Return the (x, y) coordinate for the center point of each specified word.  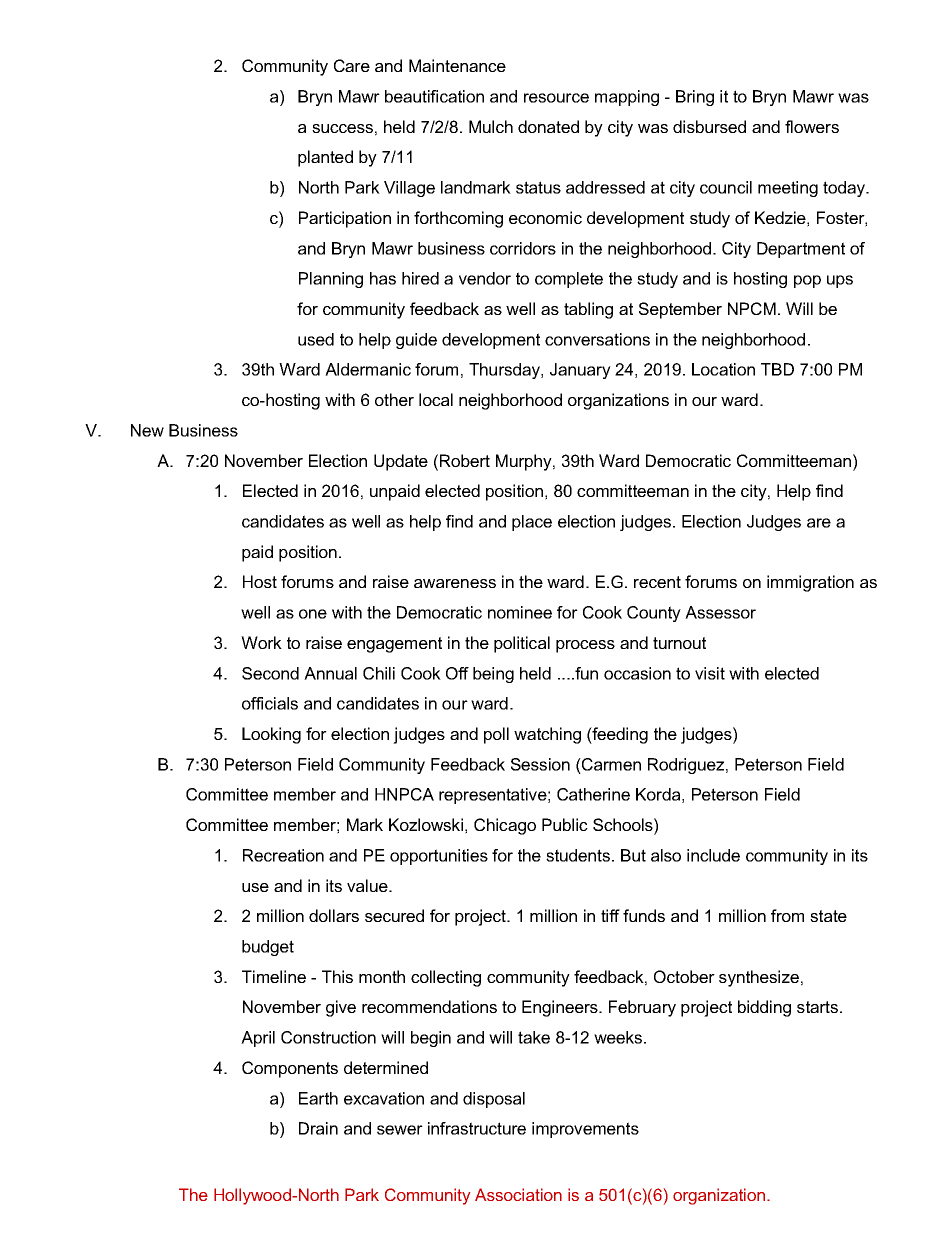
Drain (318, 1128)
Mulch (491, 126)
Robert (465, 460)
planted (325, 158)
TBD (777, 369)
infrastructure (477, 1128)
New (147, 430)
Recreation (283, 855)
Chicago (505, 826)
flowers (812, 126)
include (713, 855)
